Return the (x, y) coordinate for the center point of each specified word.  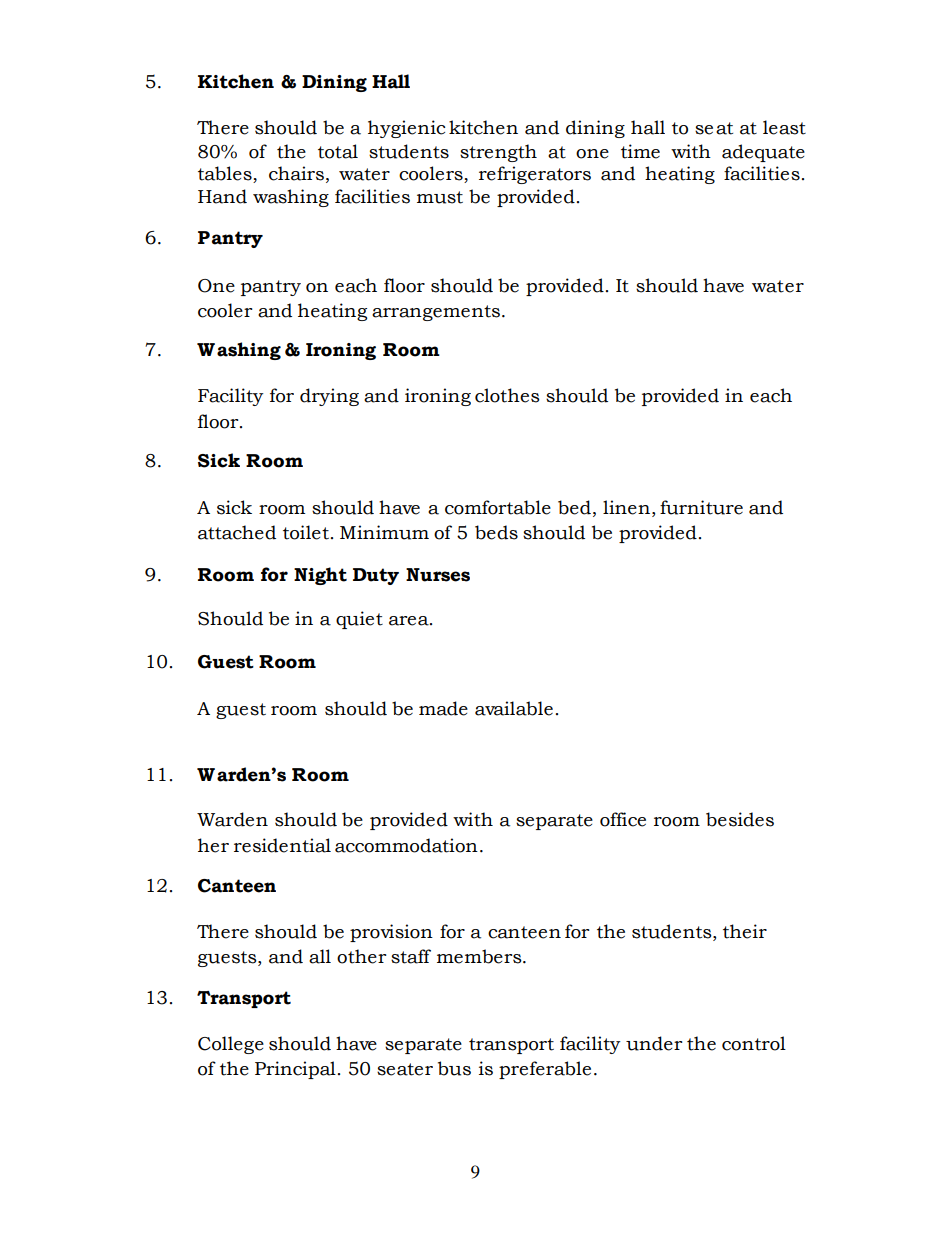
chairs (296, 173)
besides (740, 819)
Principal (295, 1070)
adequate (763, 153)
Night (320, 576)
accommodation (406, 845)
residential (282, 845)
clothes (507, 395)
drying (329, 397)
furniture (701, 507)
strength (498, 153)
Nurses (438, 575)
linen (626, 507)
